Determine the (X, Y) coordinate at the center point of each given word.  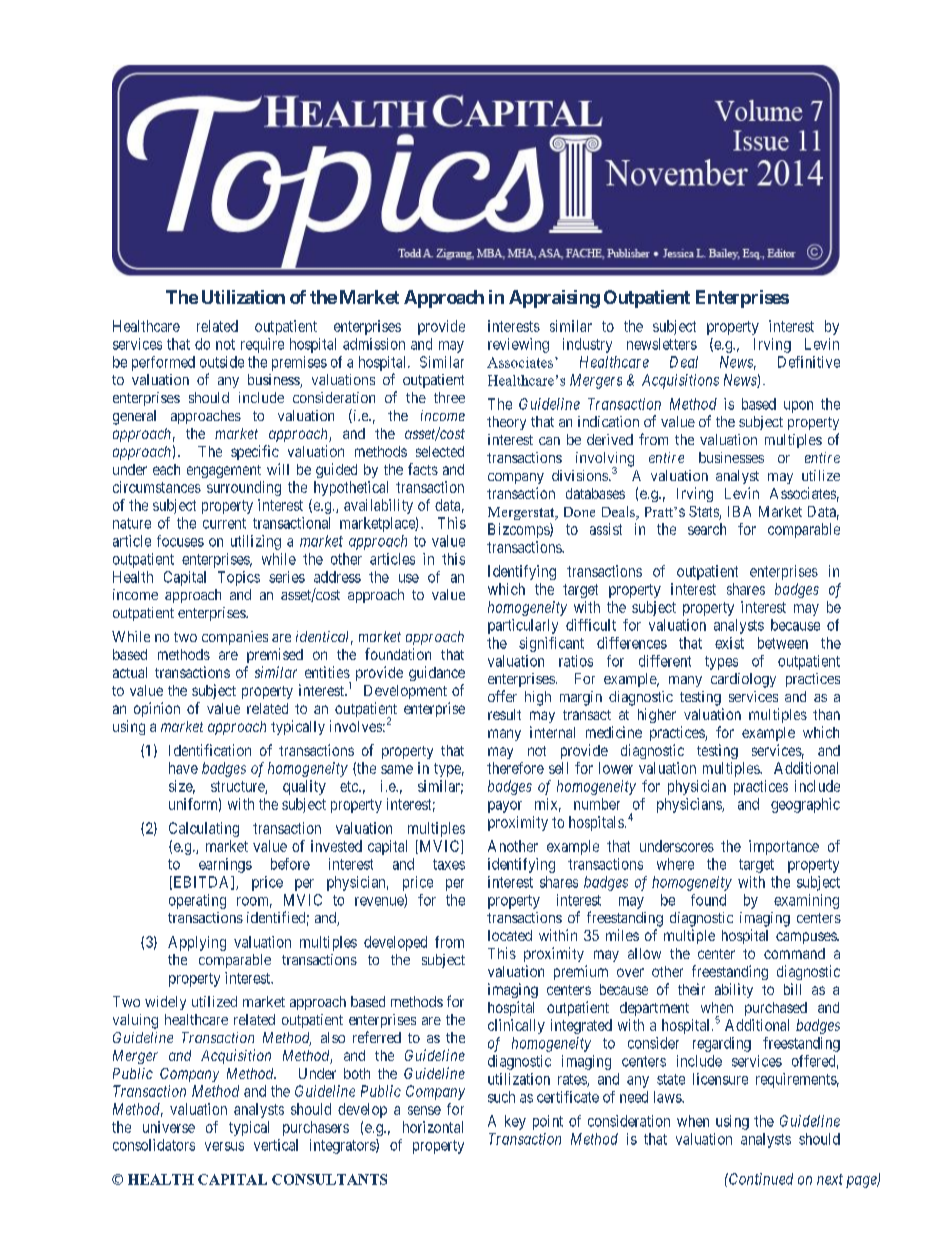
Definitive (809, 362)
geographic (805, 805)
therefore (515, 768)
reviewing (518, 345)
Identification (210, 750)
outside (222, 362)
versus (224, 1146)
